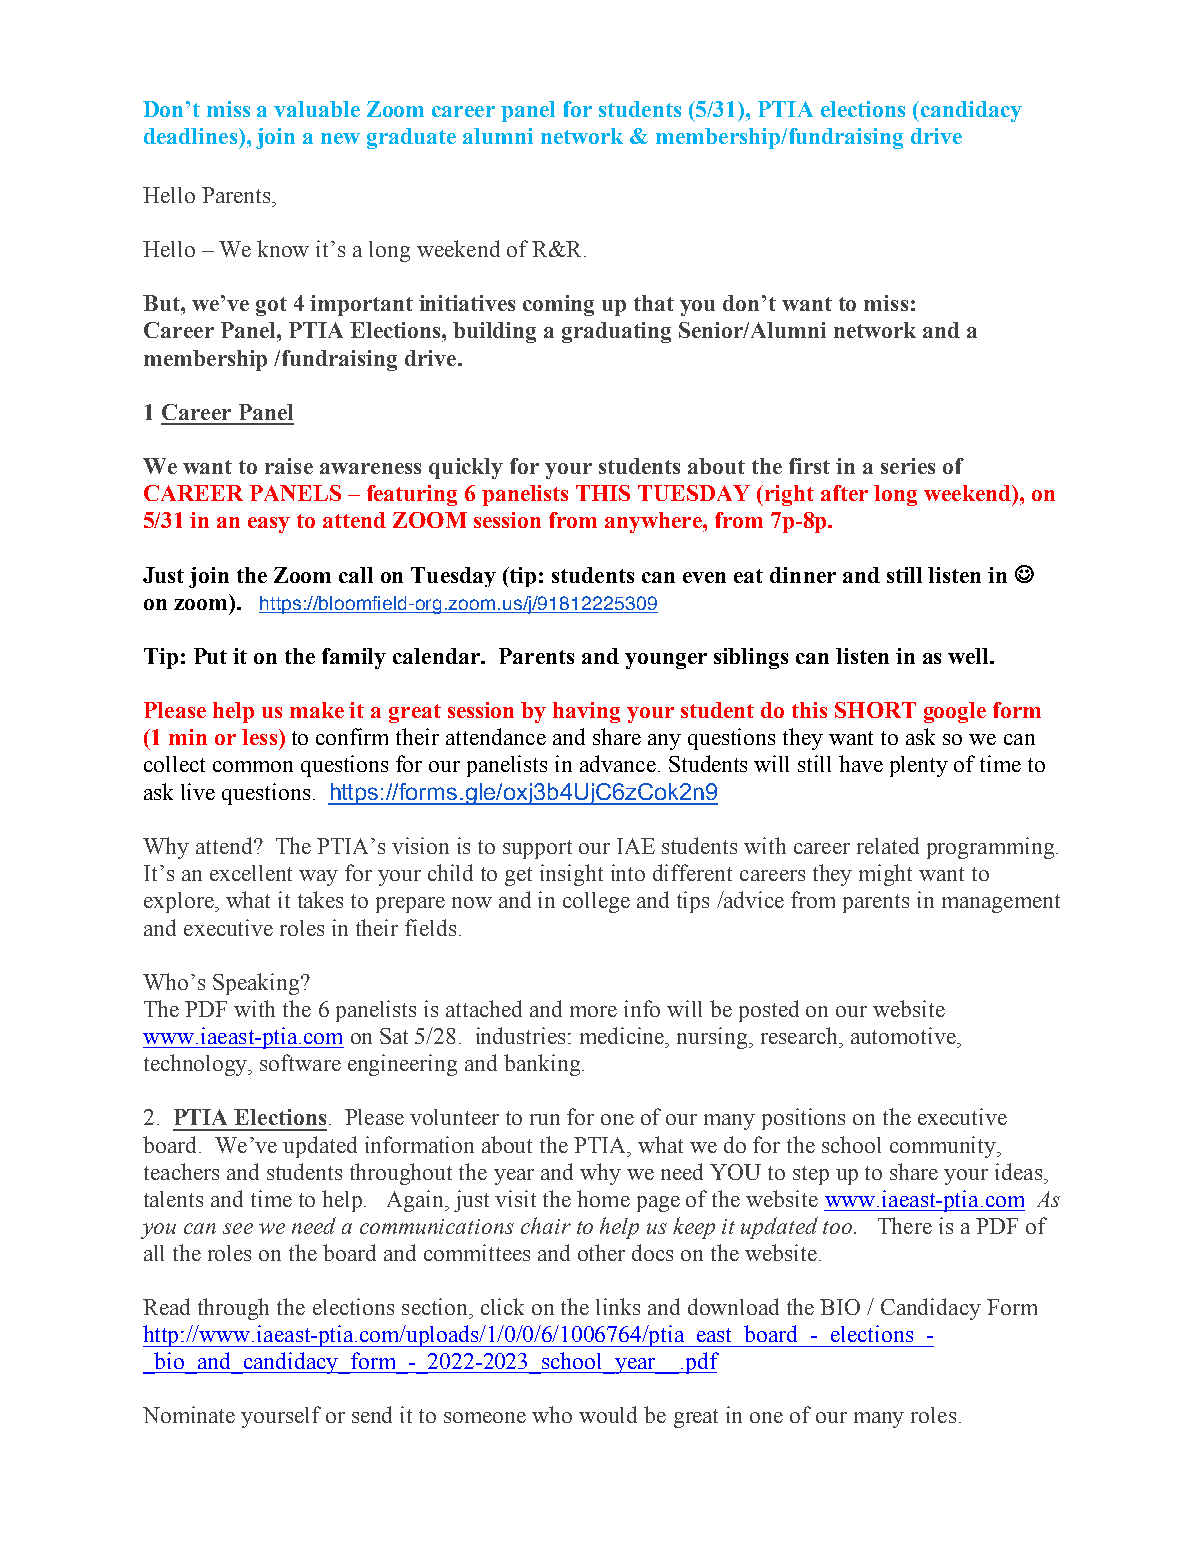 The height and width of the screenshot is (1557, 1203). Describe the element at coordinates (844, 493) in the screenshot. I see `after` at that location.
